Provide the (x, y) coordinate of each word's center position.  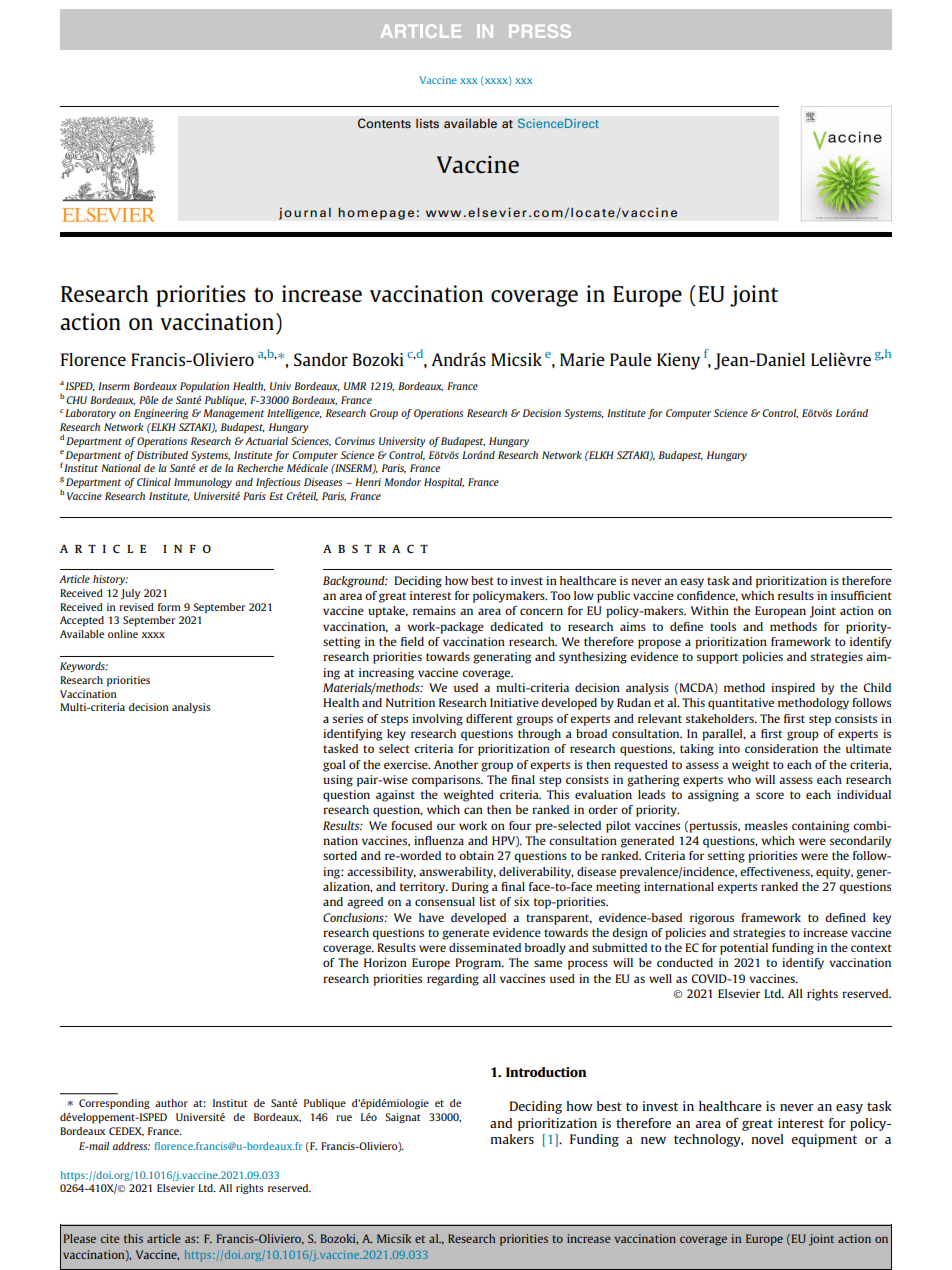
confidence (707, 596)
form (169, 607)
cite (110, 1238)
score (770, 795)
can (473, 810)
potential (744, 949)
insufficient (861, 595)
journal (305, 213)
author (171, 1103)
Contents (384, 123)
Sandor (321, 359)
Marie (582, 359)
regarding (453, 980)
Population (204, 387)
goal (334, 766)
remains (434, 610)
